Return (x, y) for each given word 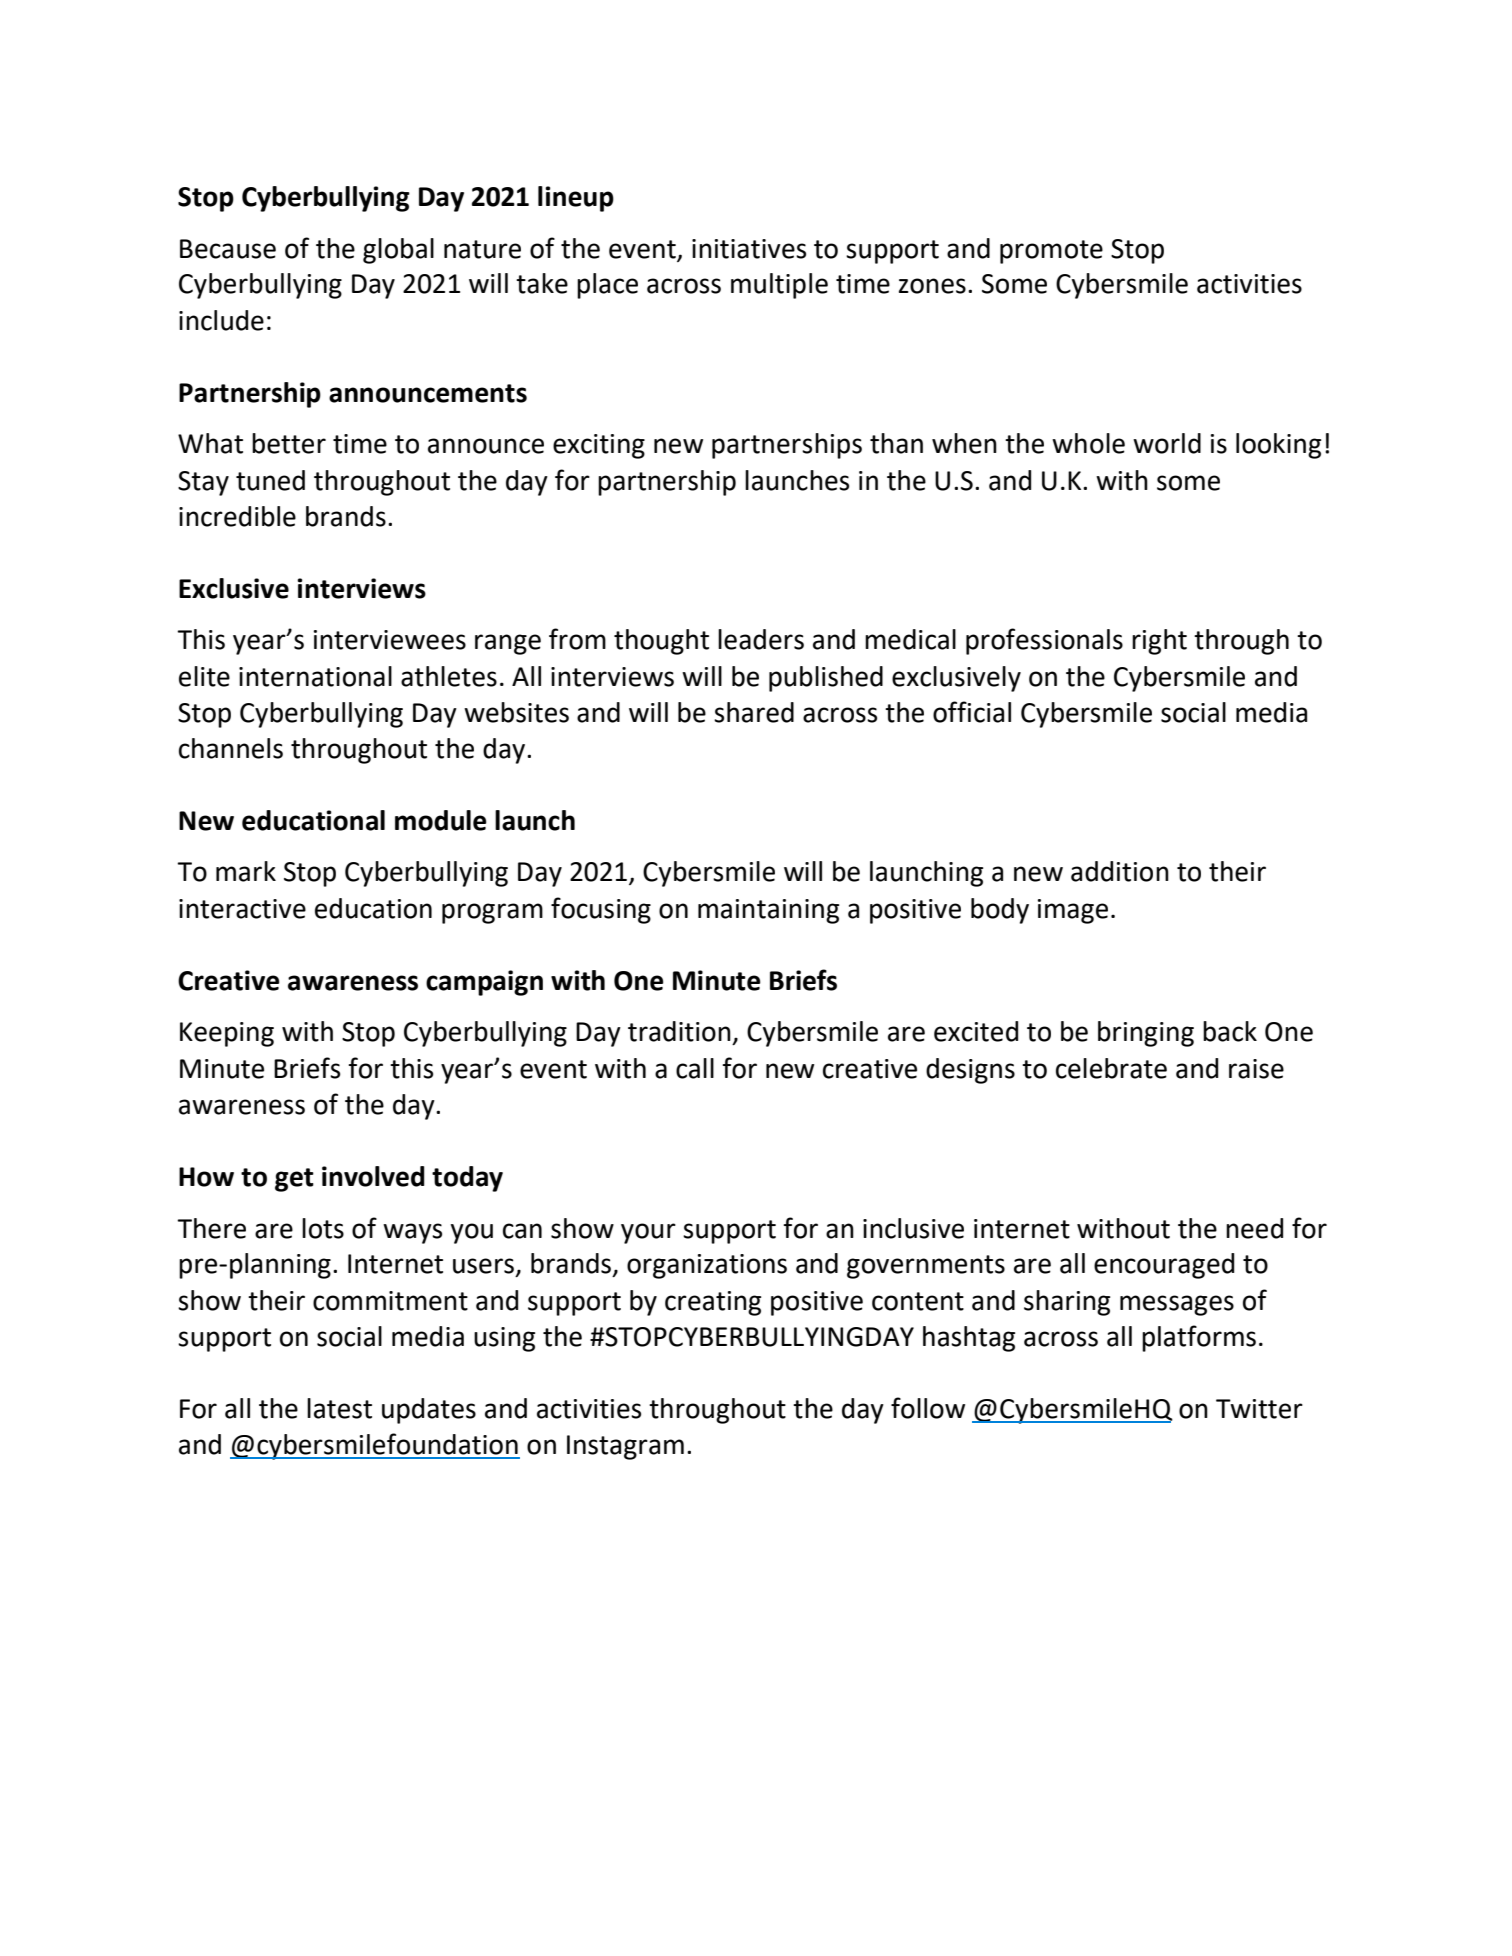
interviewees (390, 640)
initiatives (749, 249)
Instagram (625, 1447)
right (1159, 642)
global (398, 251)
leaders (761, 639)
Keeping (227, 1034)
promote (1051, 252)
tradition (679, 1031)
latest (339, 1408)
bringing (1146, 1034)
